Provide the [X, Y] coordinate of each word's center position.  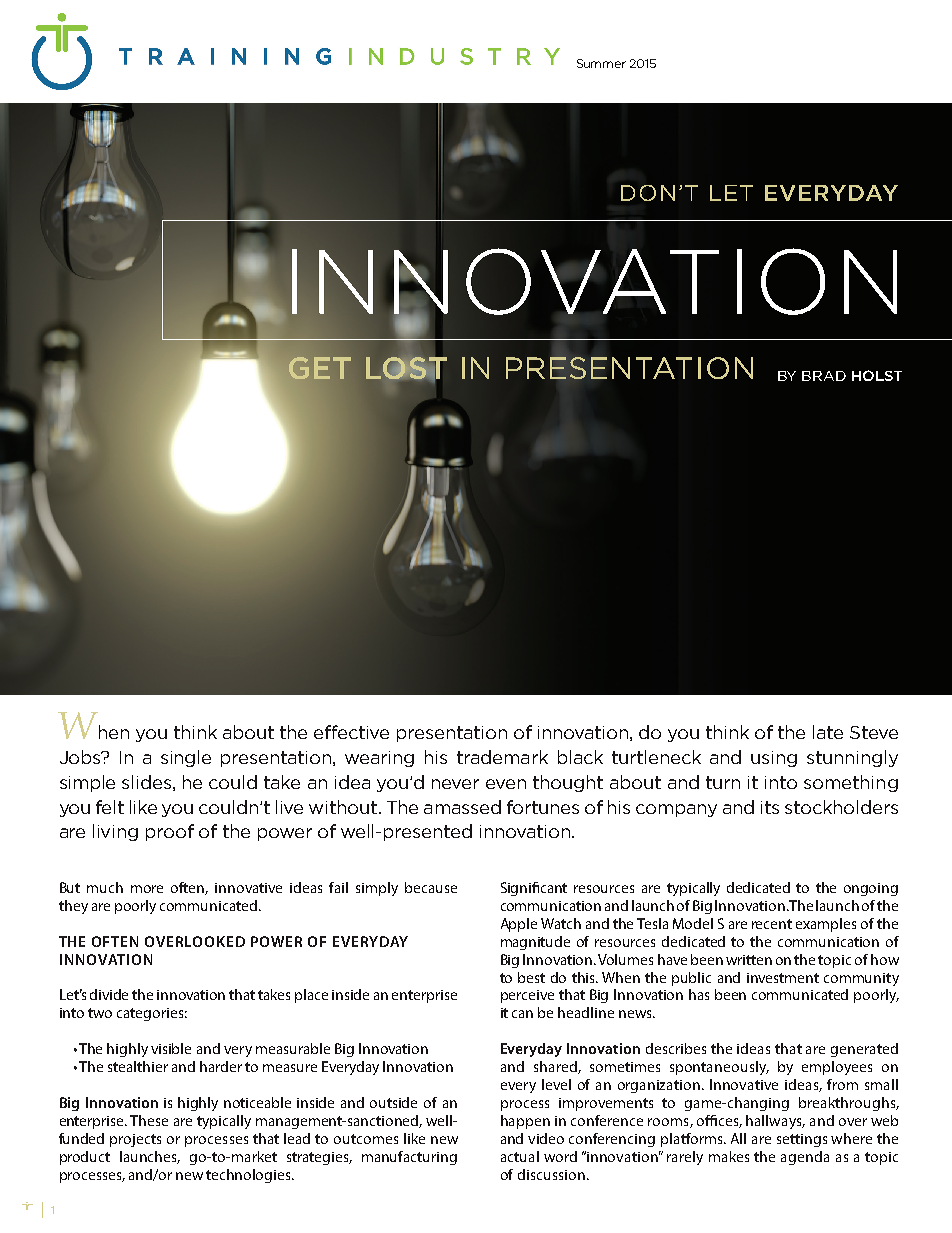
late [828, 732]
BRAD [824, 376]
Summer [601, 63]
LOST [406, 368]
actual [520, 1156]
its [770, 807]
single [186, 758]
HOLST [877, 375]
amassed [462, 807]
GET [320, 368]
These [149, 1120]
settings [802, 1140]
